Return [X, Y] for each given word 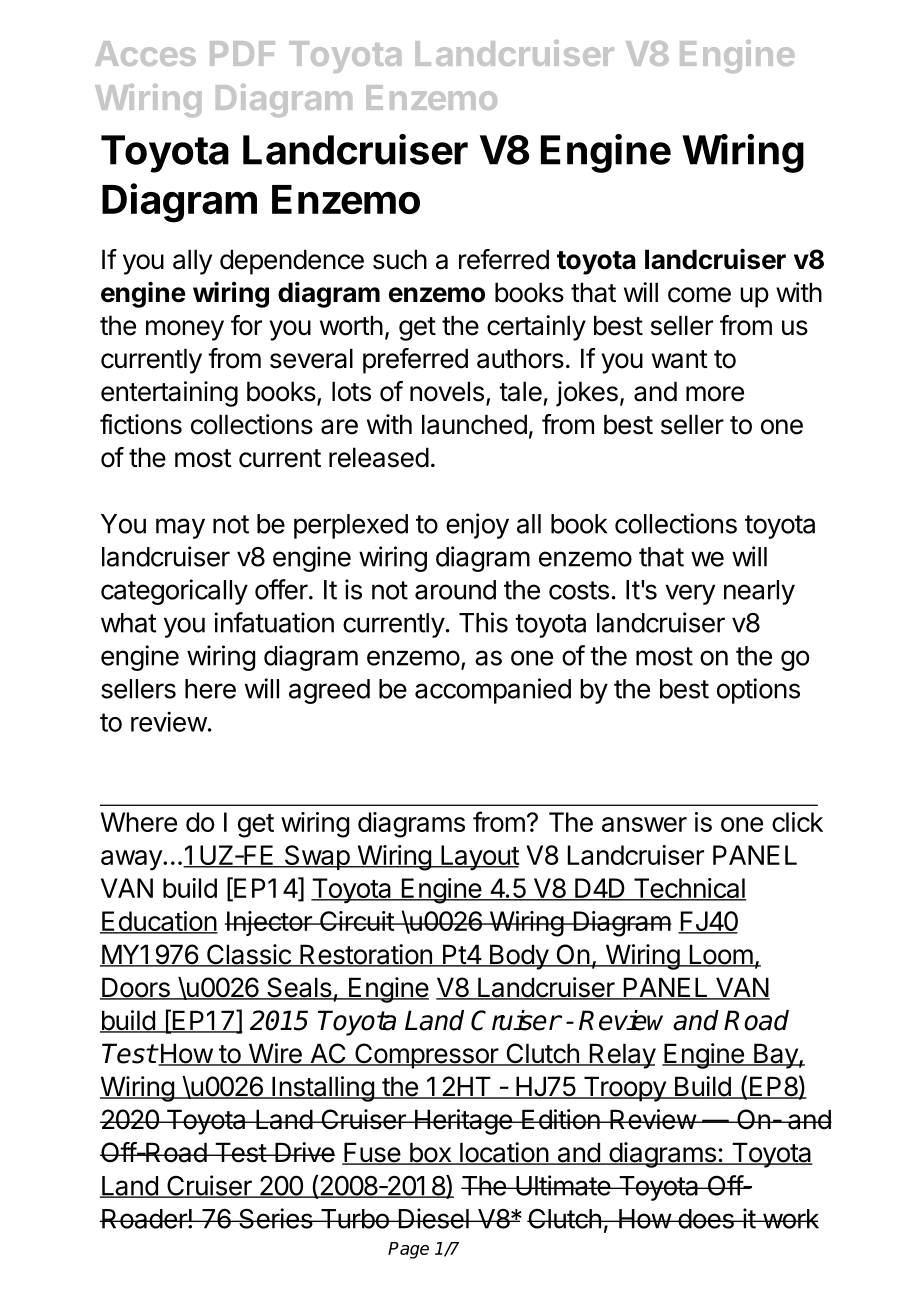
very [690, 594]
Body [518, 957]
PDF [242, 53]
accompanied [493, 691]
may [180, 528]
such [400, 259]
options [758, 691]
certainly [536, 328]
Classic [248, 955]
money [185, 330]
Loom [720, 955]
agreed [329, 691]
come [699, 295]
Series [275, 1218]
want [680, 359]
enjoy [477, 526]
